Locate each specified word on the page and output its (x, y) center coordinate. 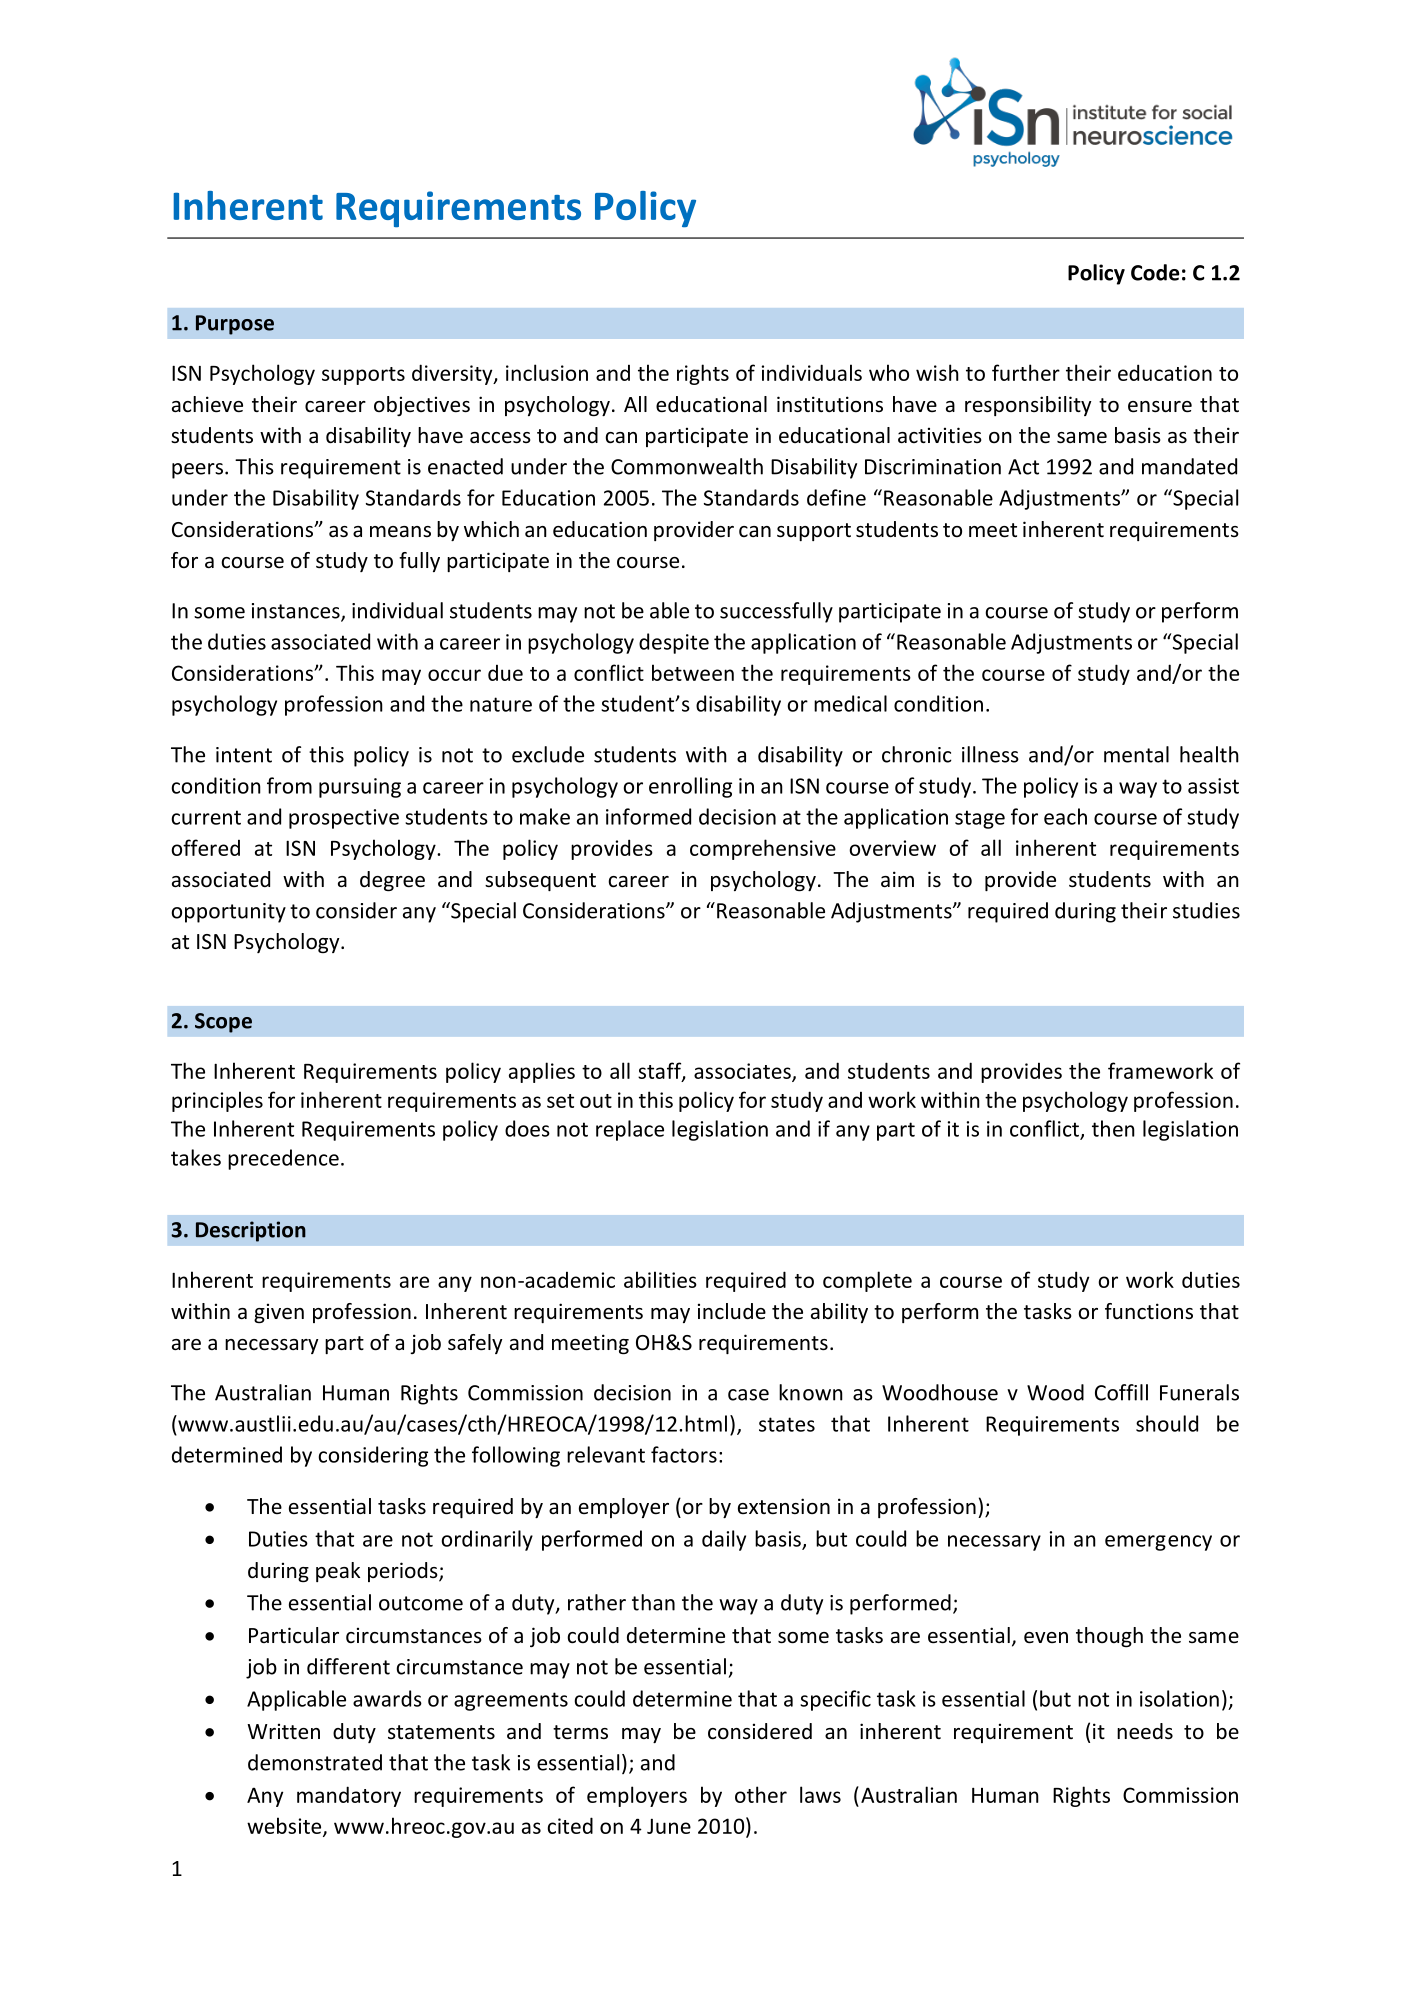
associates (743, 1072)
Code (1155, 272)
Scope (223, 1023)
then (1113, 1128)
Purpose (235, 325)
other (761, 1794)
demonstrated (315, 1762)
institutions (830, 404)
